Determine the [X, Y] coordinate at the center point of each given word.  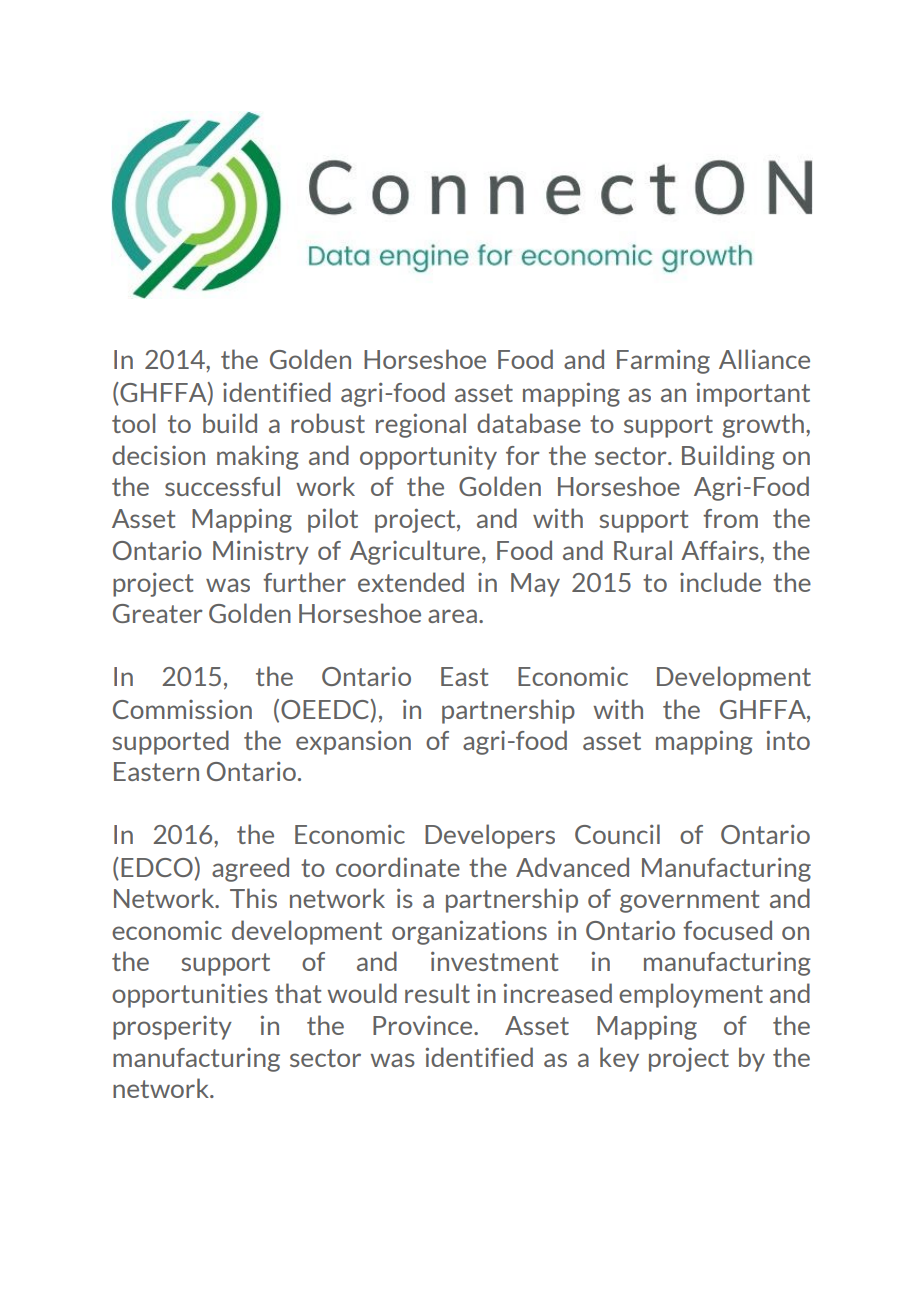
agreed [250, 869]
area [452, 616]
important [753, 394]
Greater [158, 613]
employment [691, 995]
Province [424, 1025]
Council [617, 834]
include [720, 582]
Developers [490, 836]
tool [133, 423]
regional [421, 425]
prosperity [172, 1028]
